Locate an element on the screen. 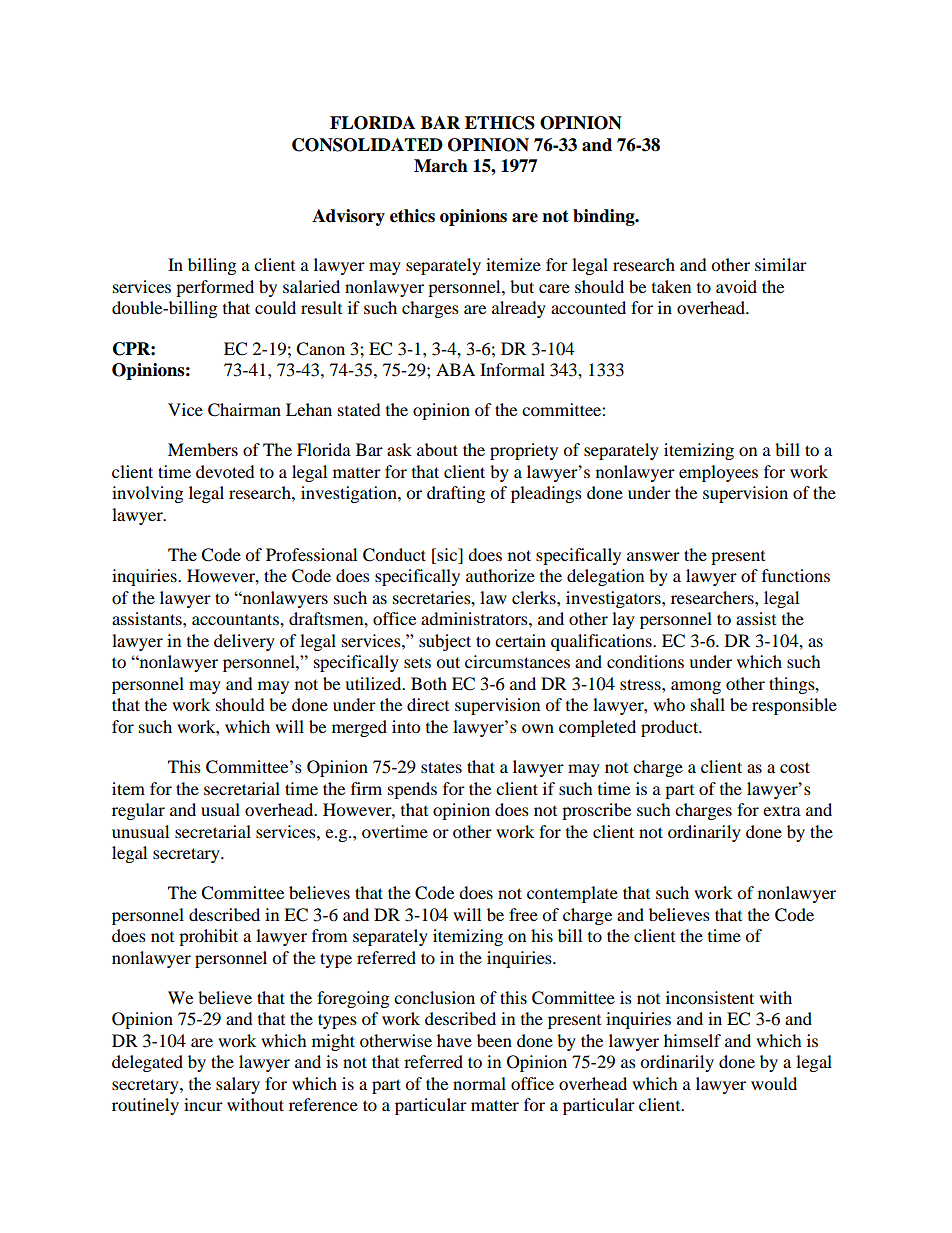 This screenshot has height=1233, width=952. normal is located at coordinates (479, 1083).
